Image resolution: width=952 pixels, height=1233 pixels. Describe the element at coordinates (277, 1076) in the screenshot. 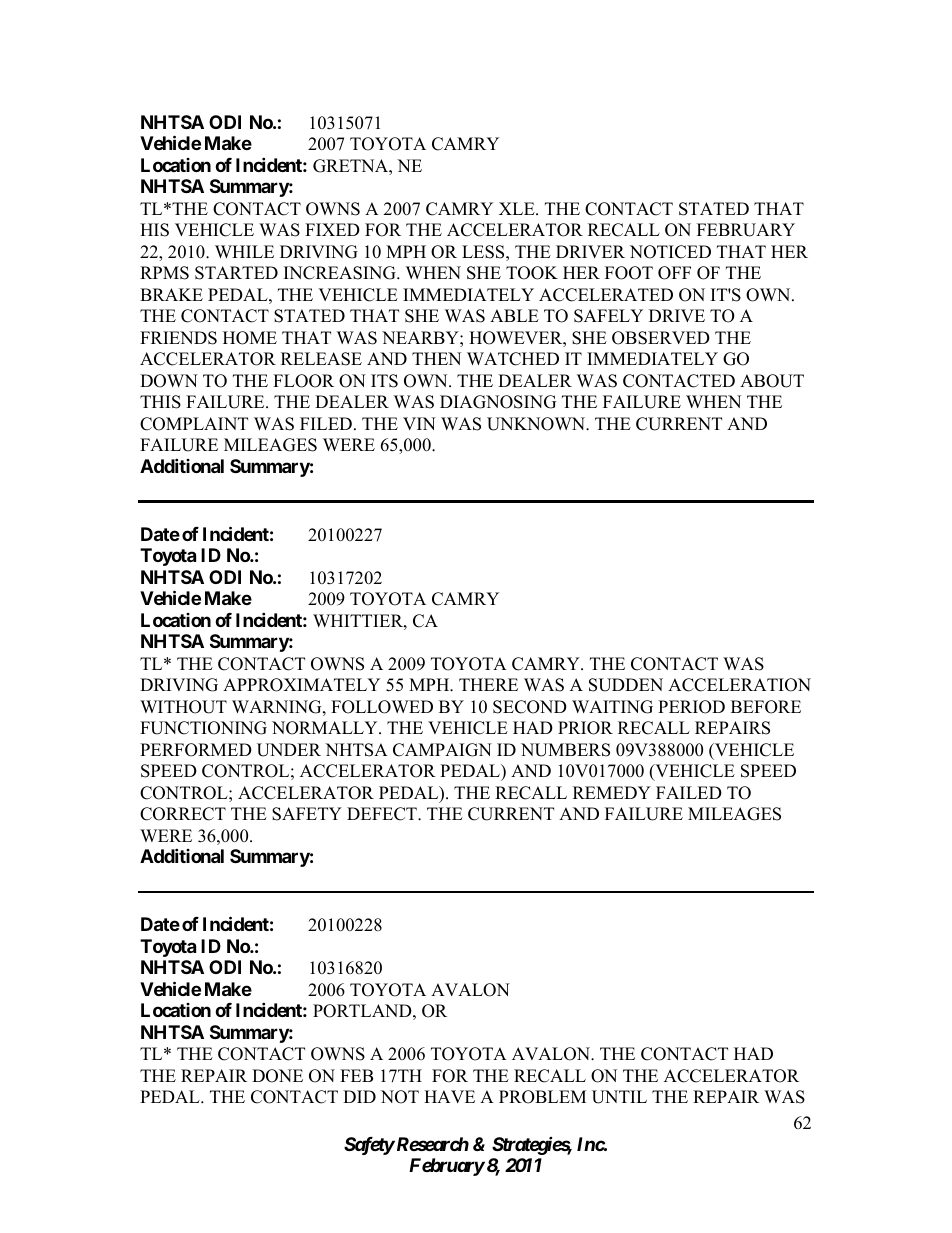

I see `DONE` at that location.
